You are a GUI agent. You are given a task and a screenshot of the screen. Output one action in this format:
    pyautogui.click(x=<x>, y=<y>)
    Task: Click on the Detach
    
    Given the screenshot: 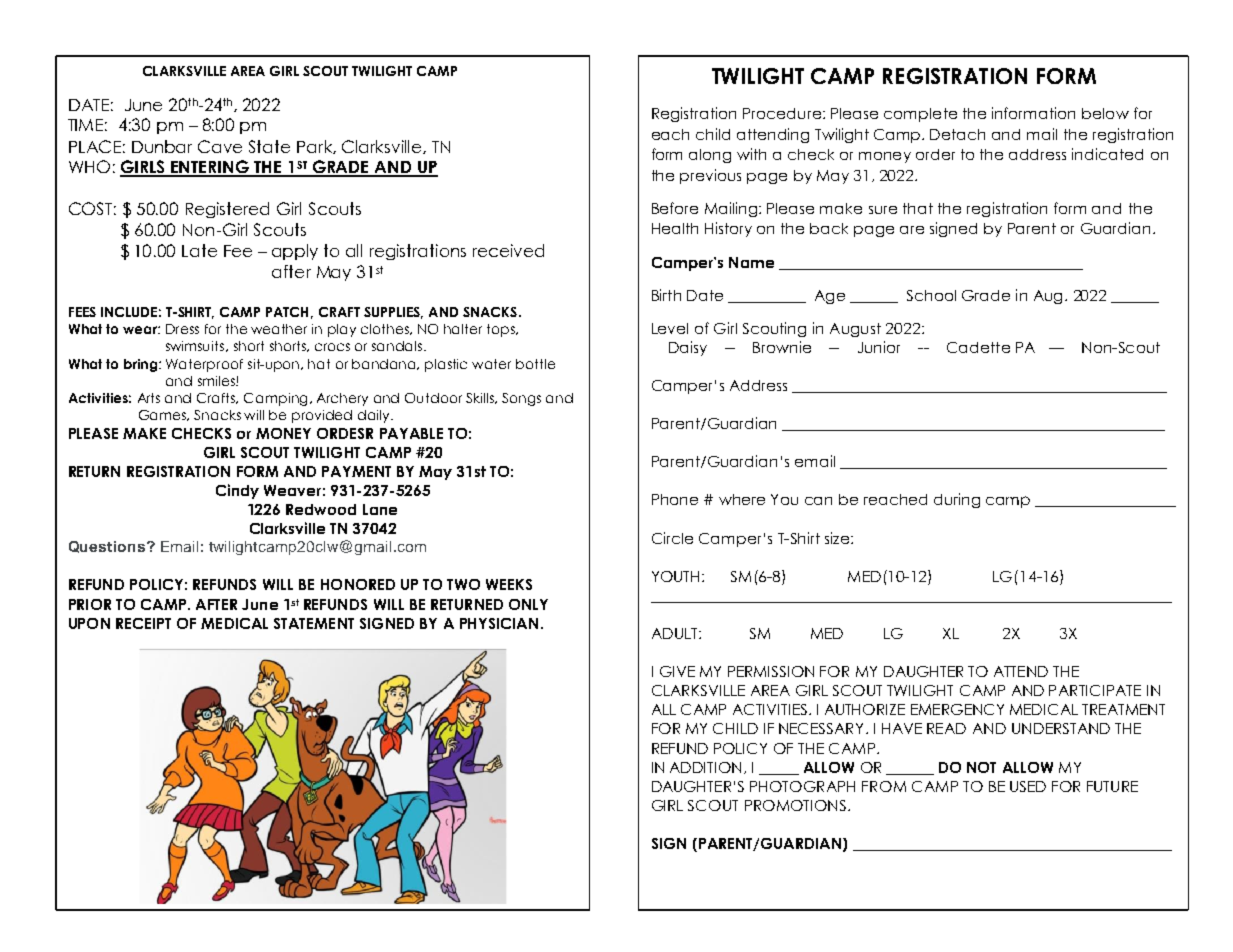 What is the action you would take?
    pyautogui.click(x=957, y=134)
